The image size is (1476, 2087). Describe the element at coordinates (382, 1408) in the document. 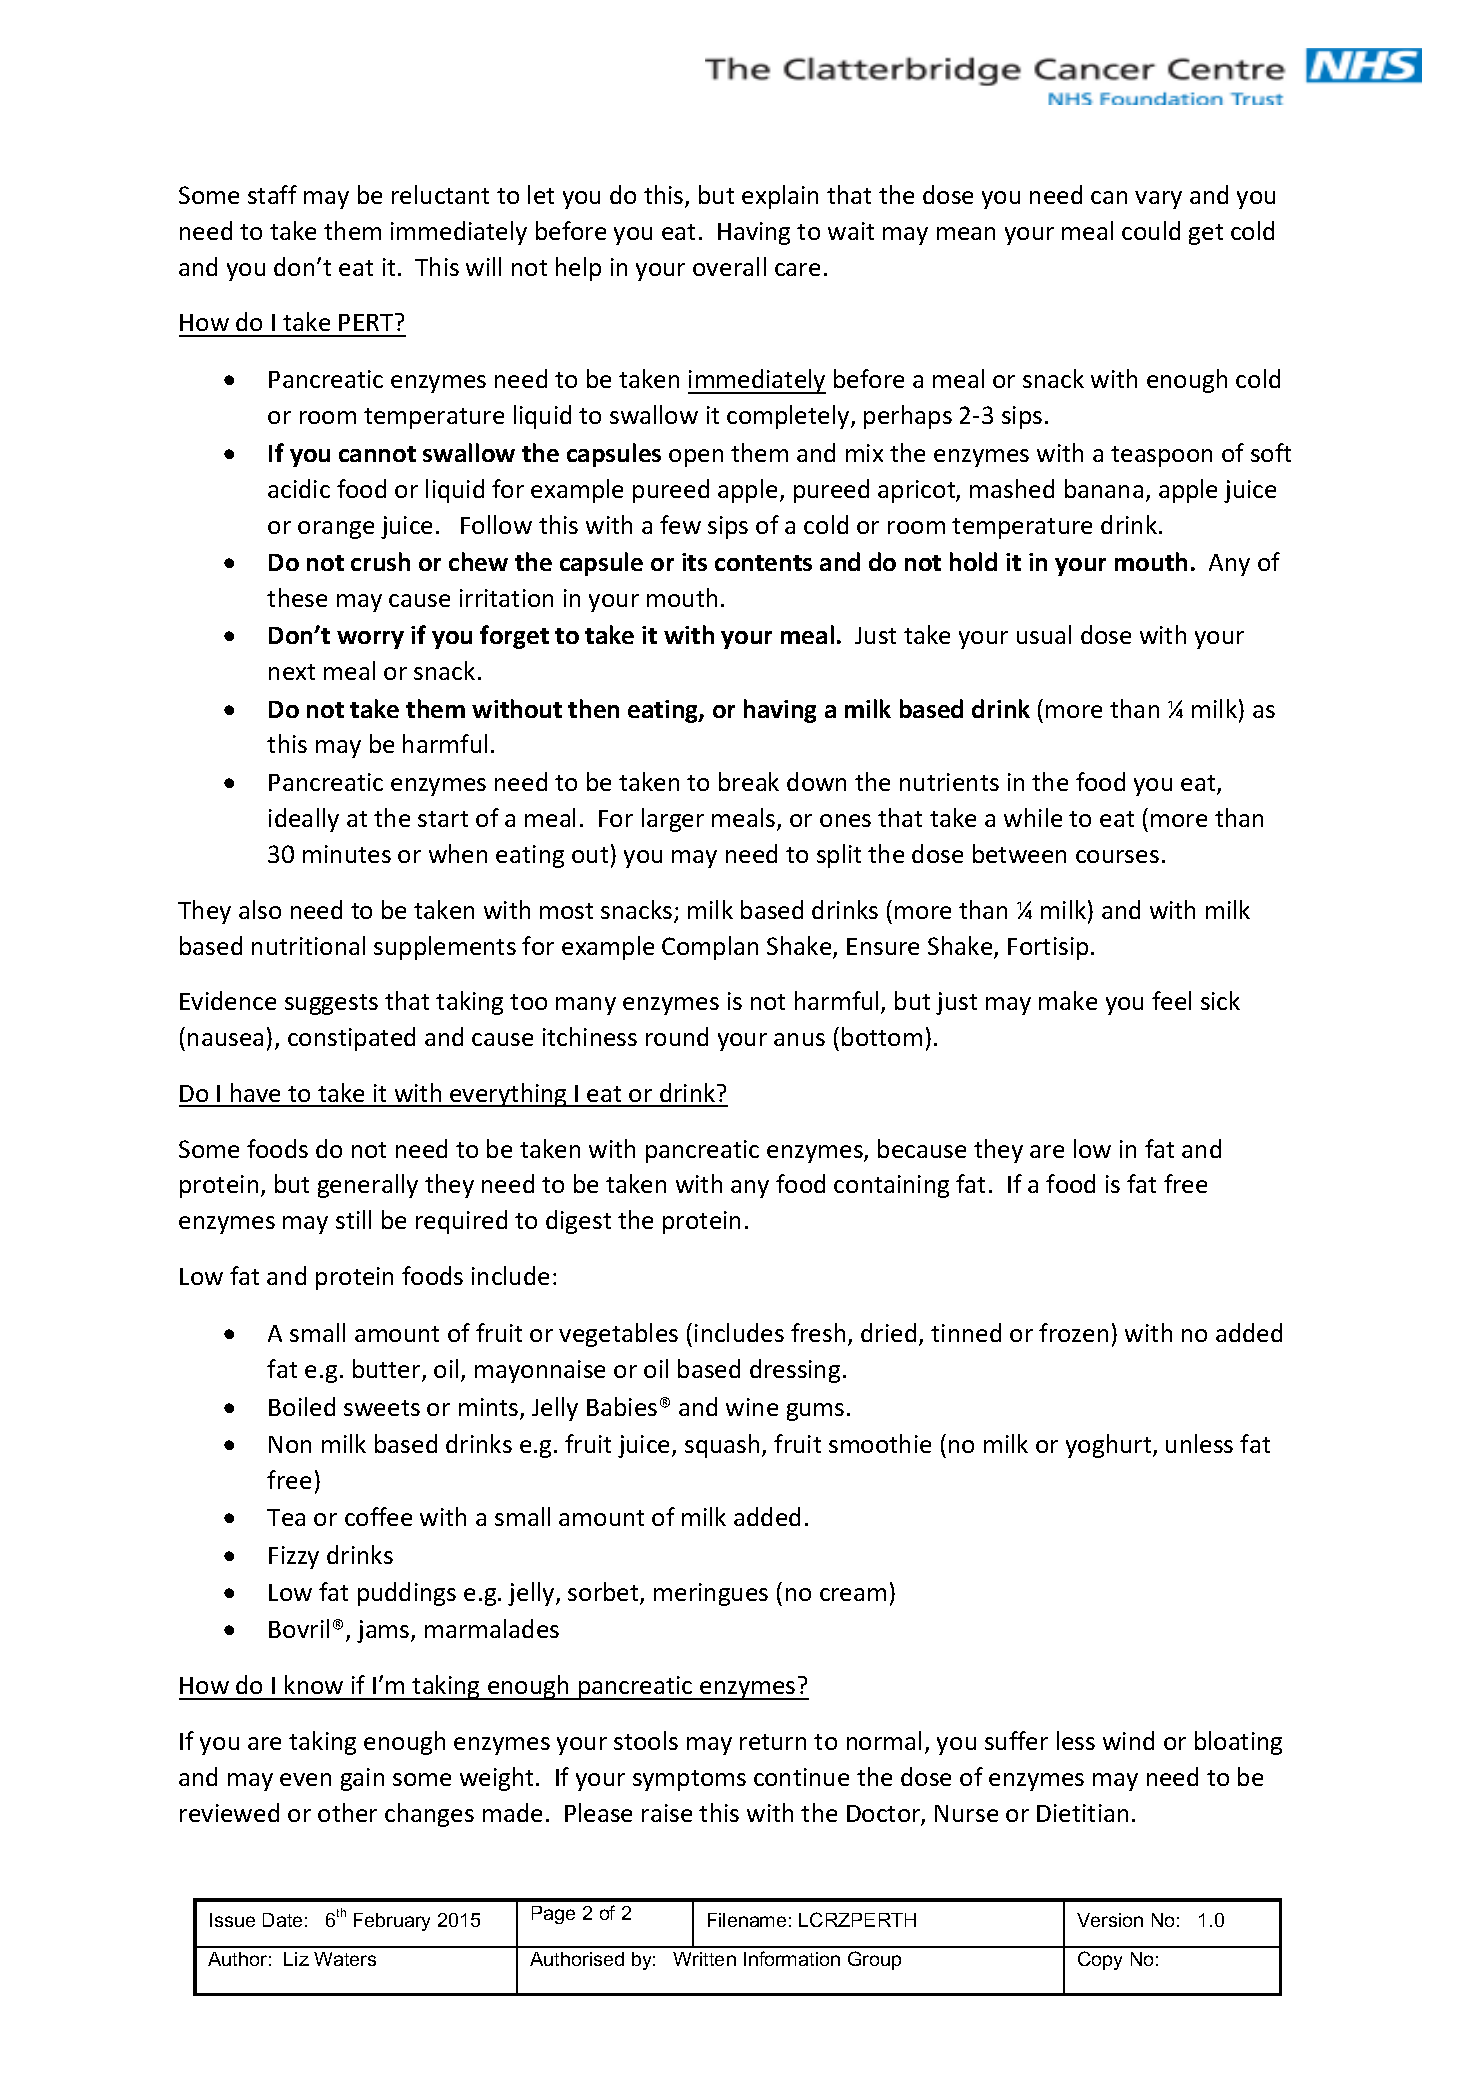

I see `sweets` at that location.
